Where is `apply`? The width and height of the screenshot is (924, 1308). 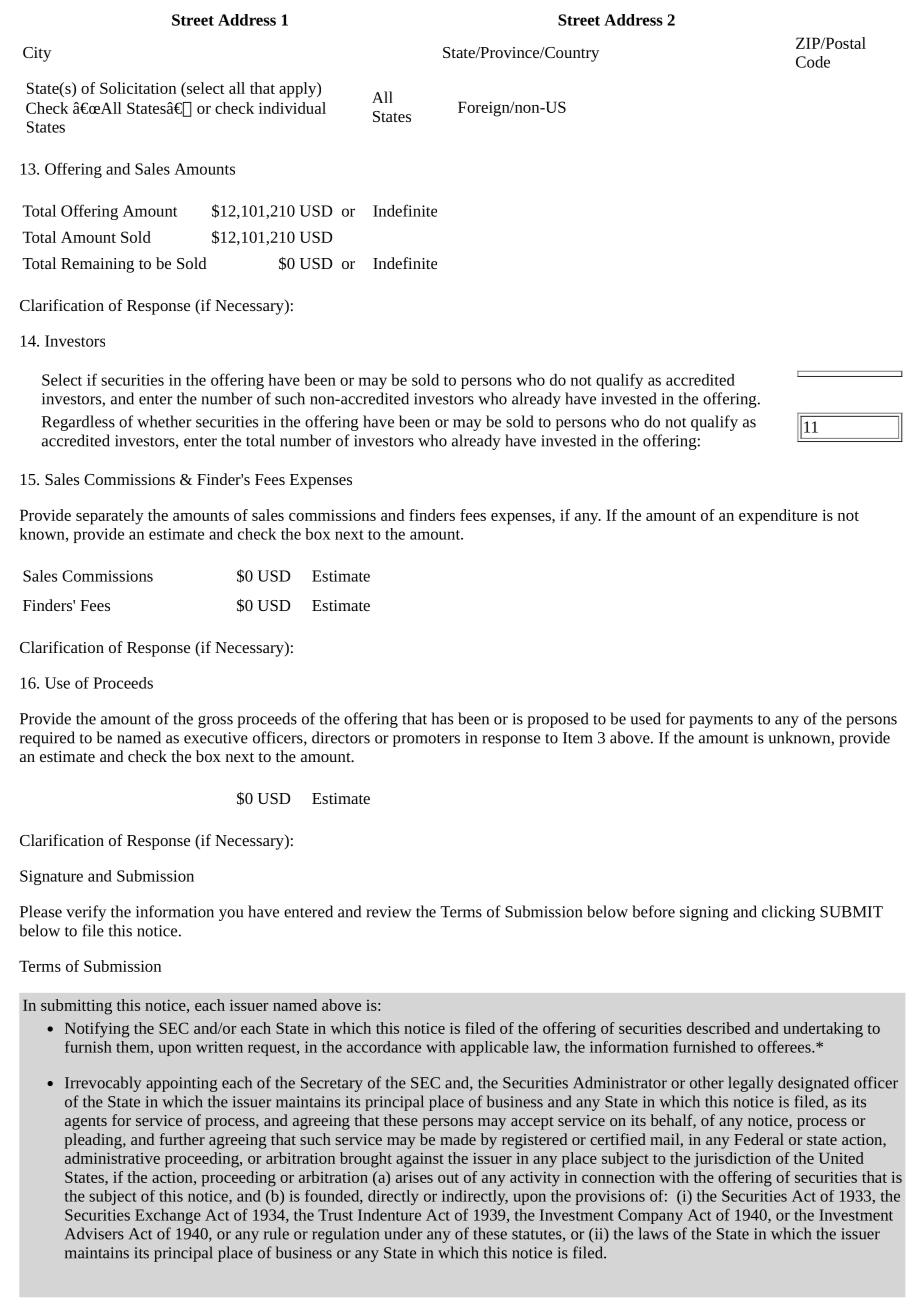 apply is located at coordinates (298, 90).
